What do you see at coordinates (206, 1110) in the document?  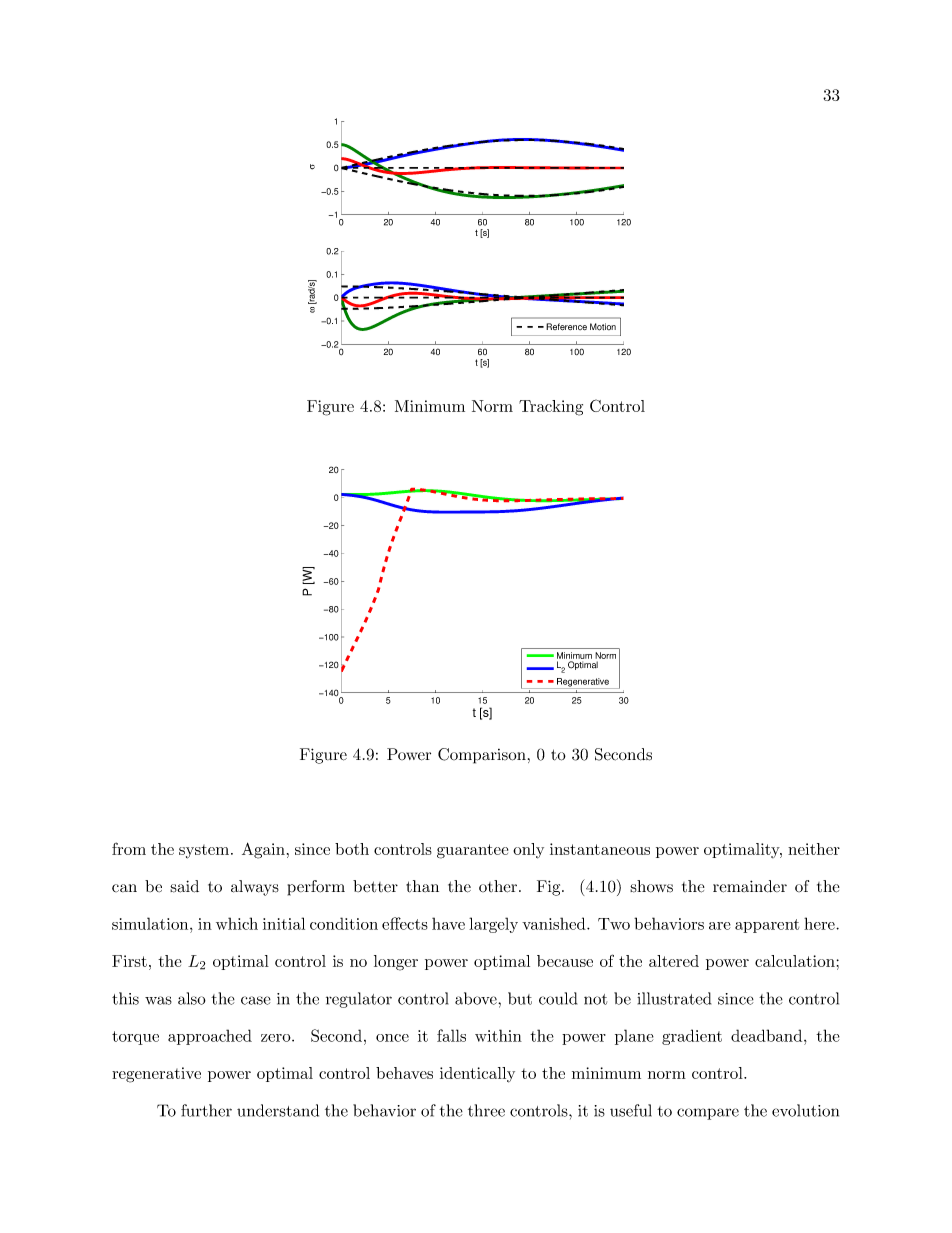 I see `further` at bounding box center [206, 1110].
